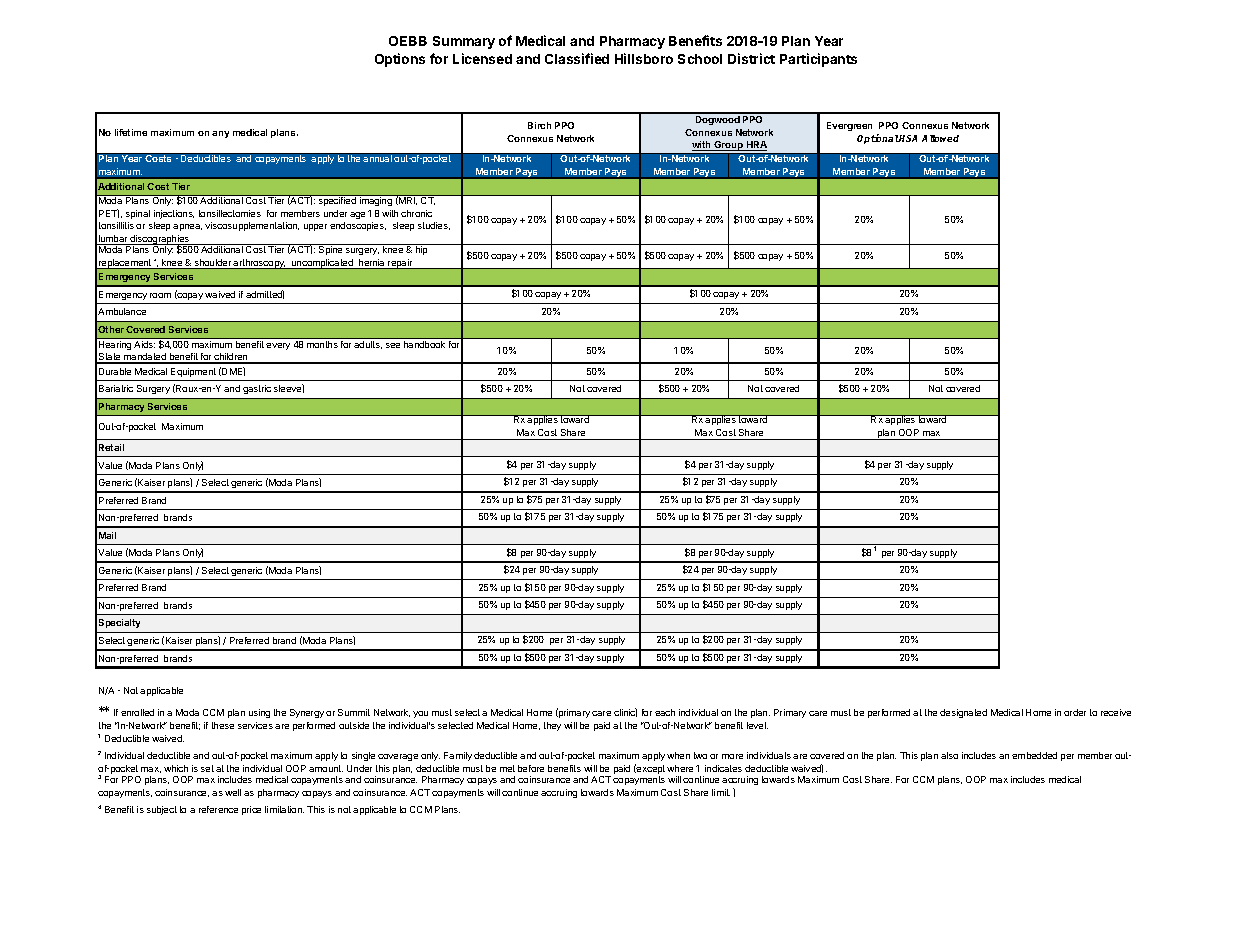  I want to click on every, so click(278, 346).
